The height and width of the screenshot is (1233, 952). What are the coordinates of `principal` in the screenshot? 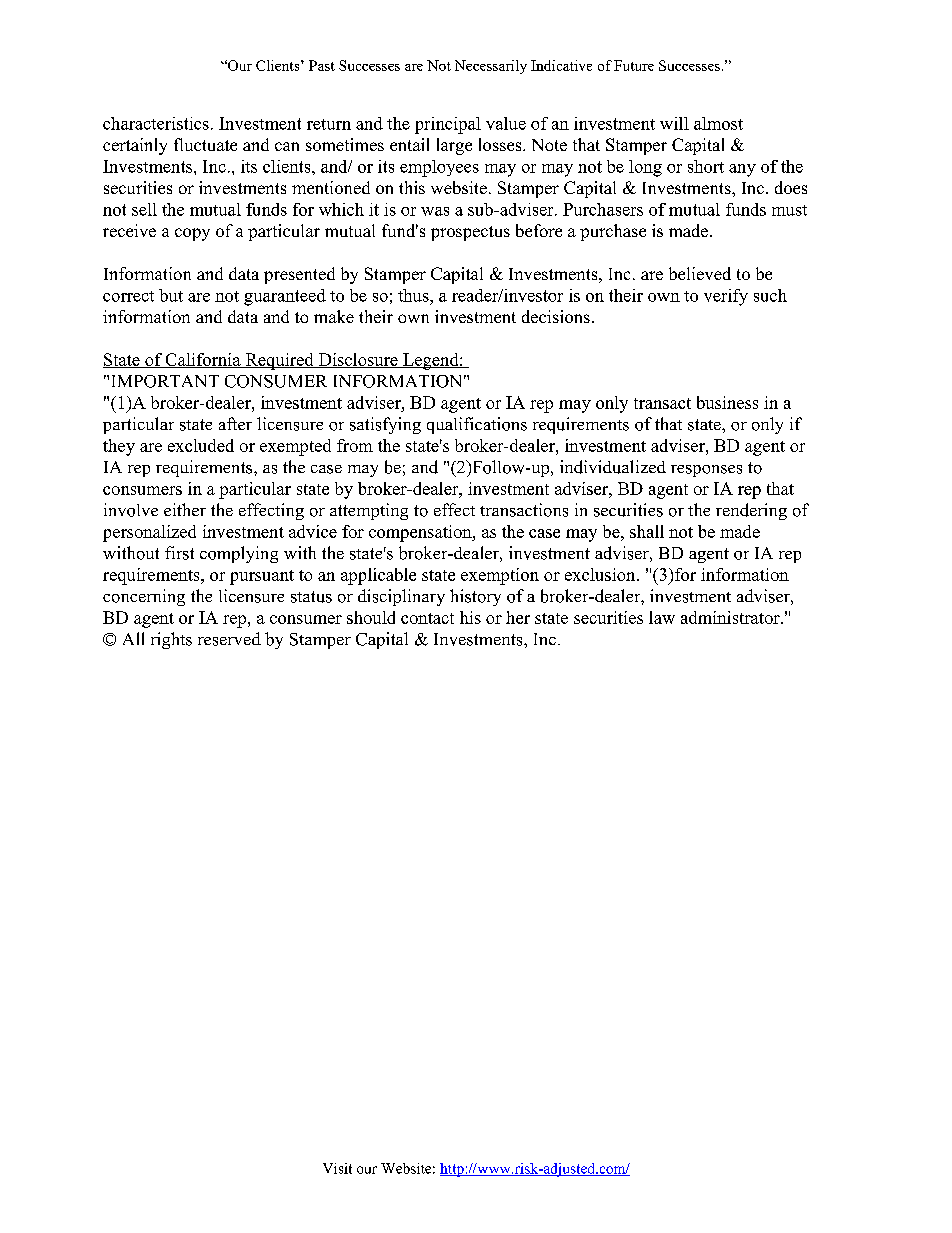 It's located at (448, 125).
